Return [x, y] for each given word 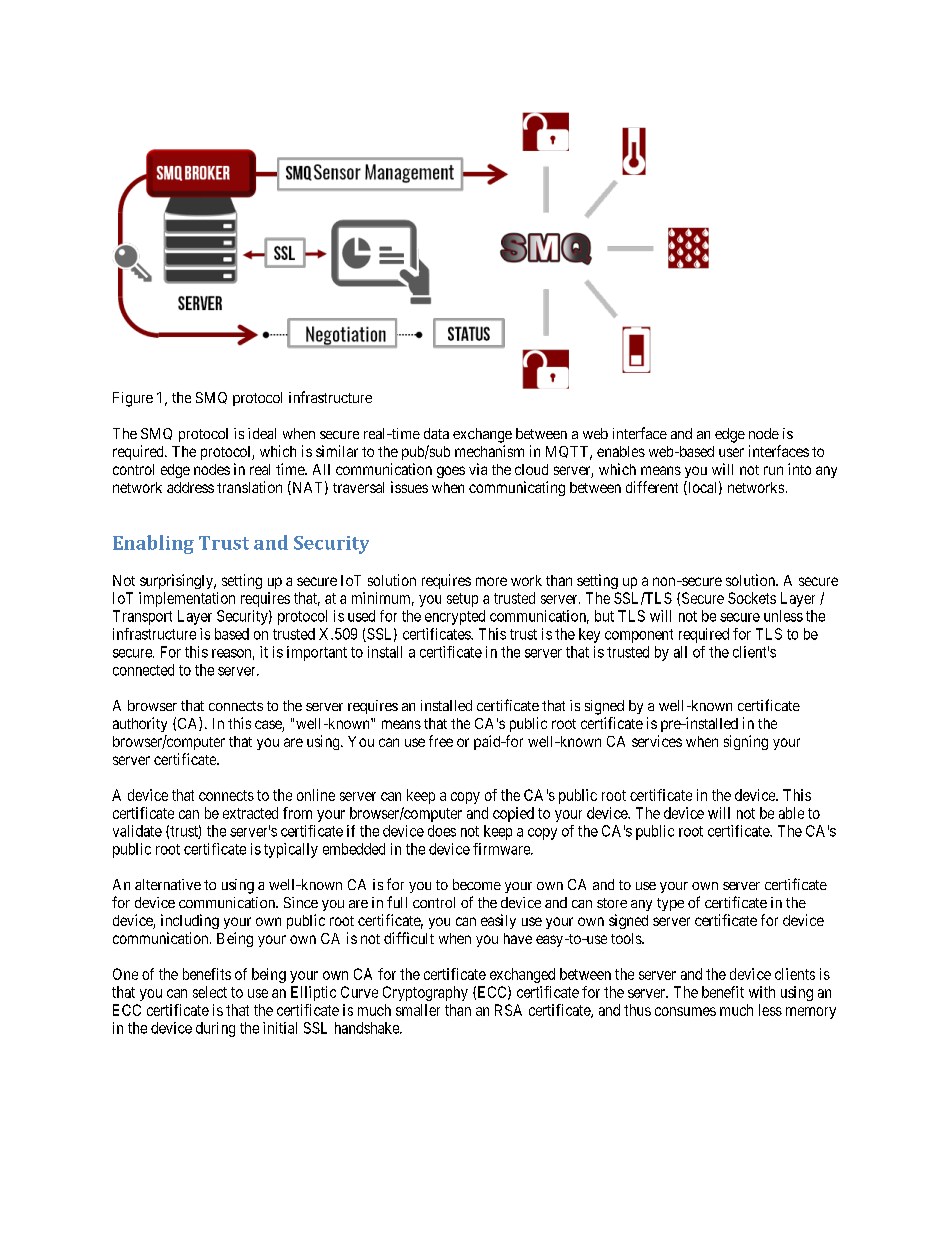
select [210, 992]
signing [746, 742]
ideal [262, 433]
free [441, 741]
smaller [418, 1010]
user [731, 452]
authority [140, 724]
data [436, 433]
